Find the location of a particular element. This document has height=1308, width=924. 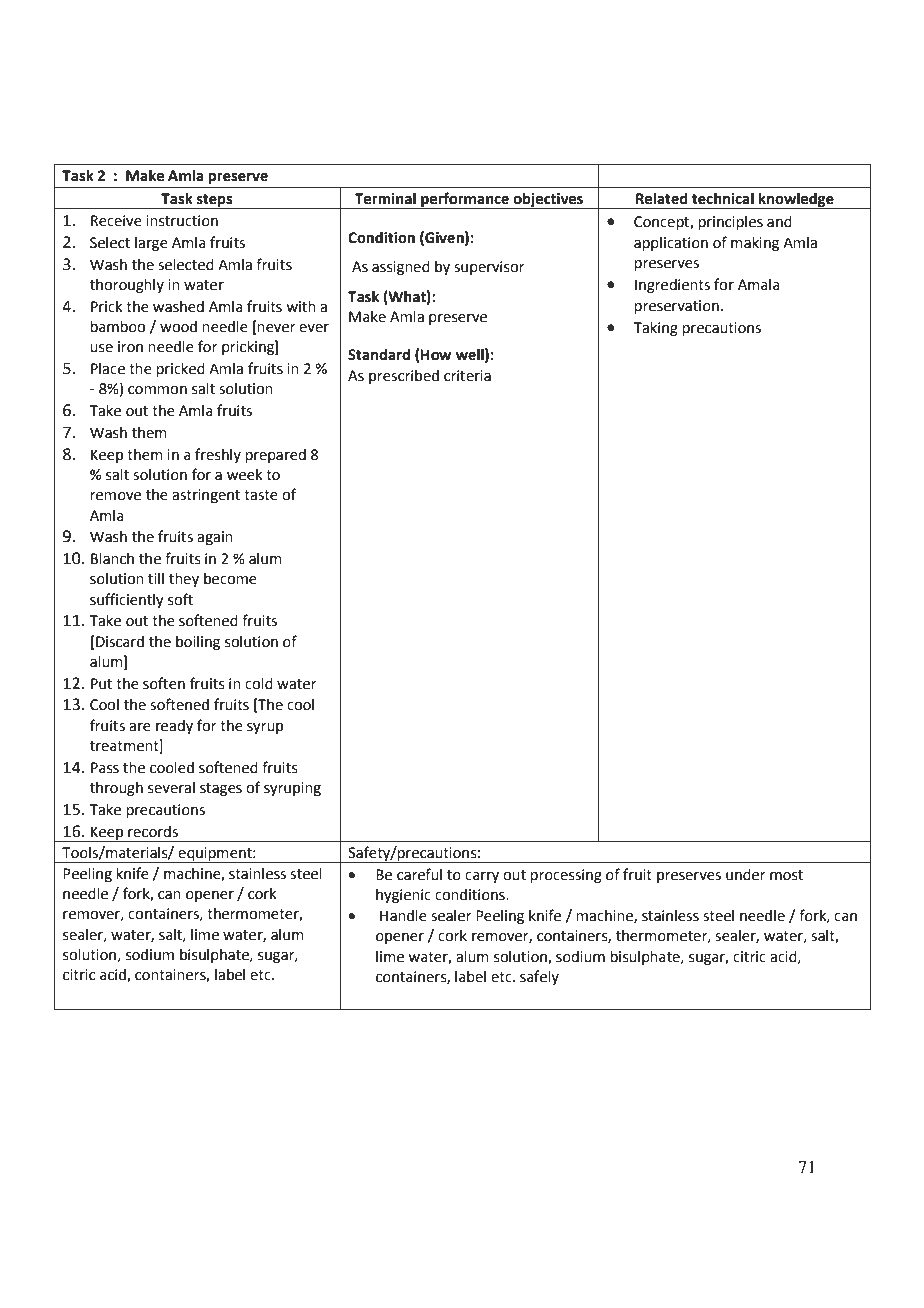

they is located at coordinates (184, 580).
